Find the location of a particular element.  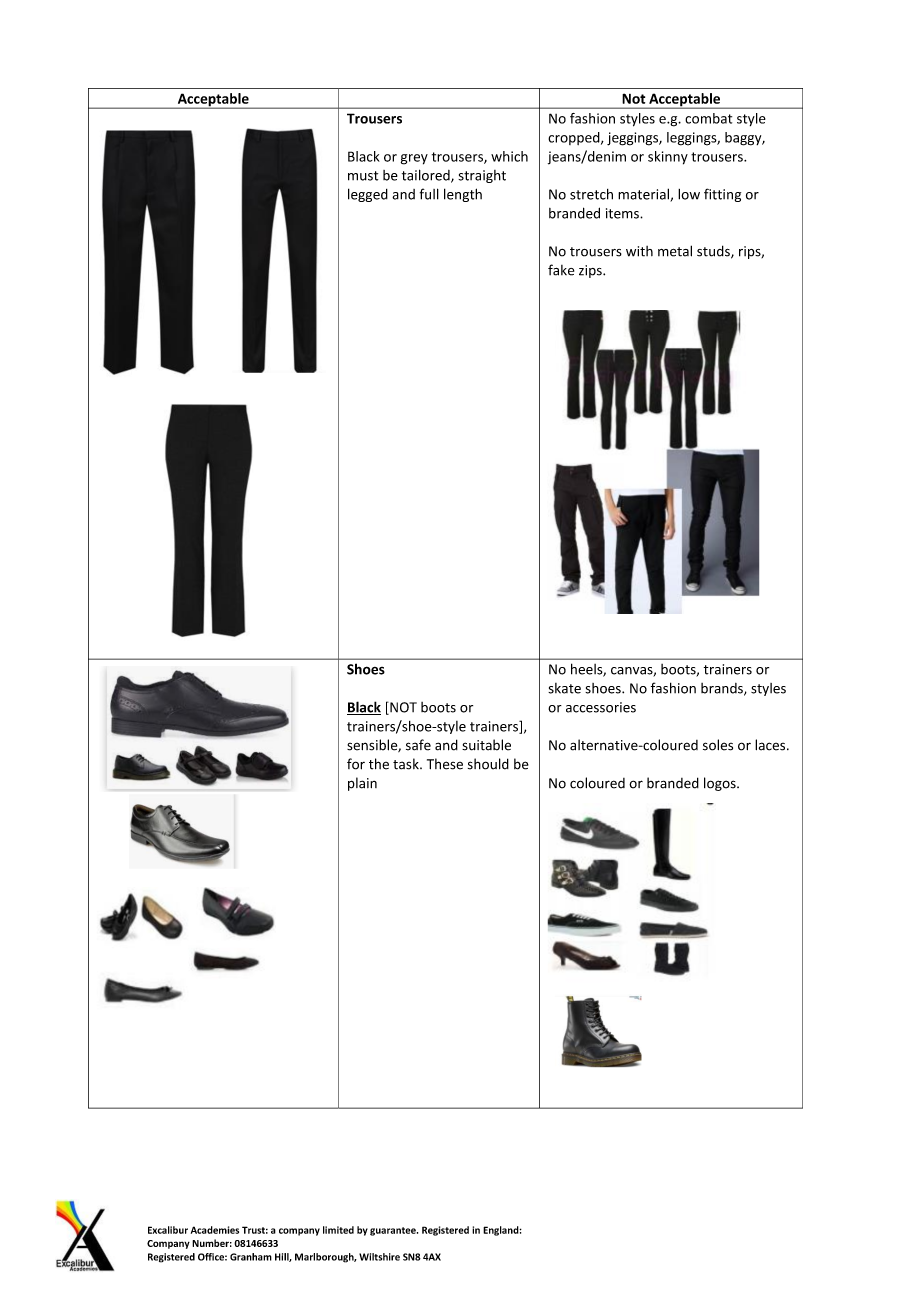

must is located at coordinates (363, 176).
